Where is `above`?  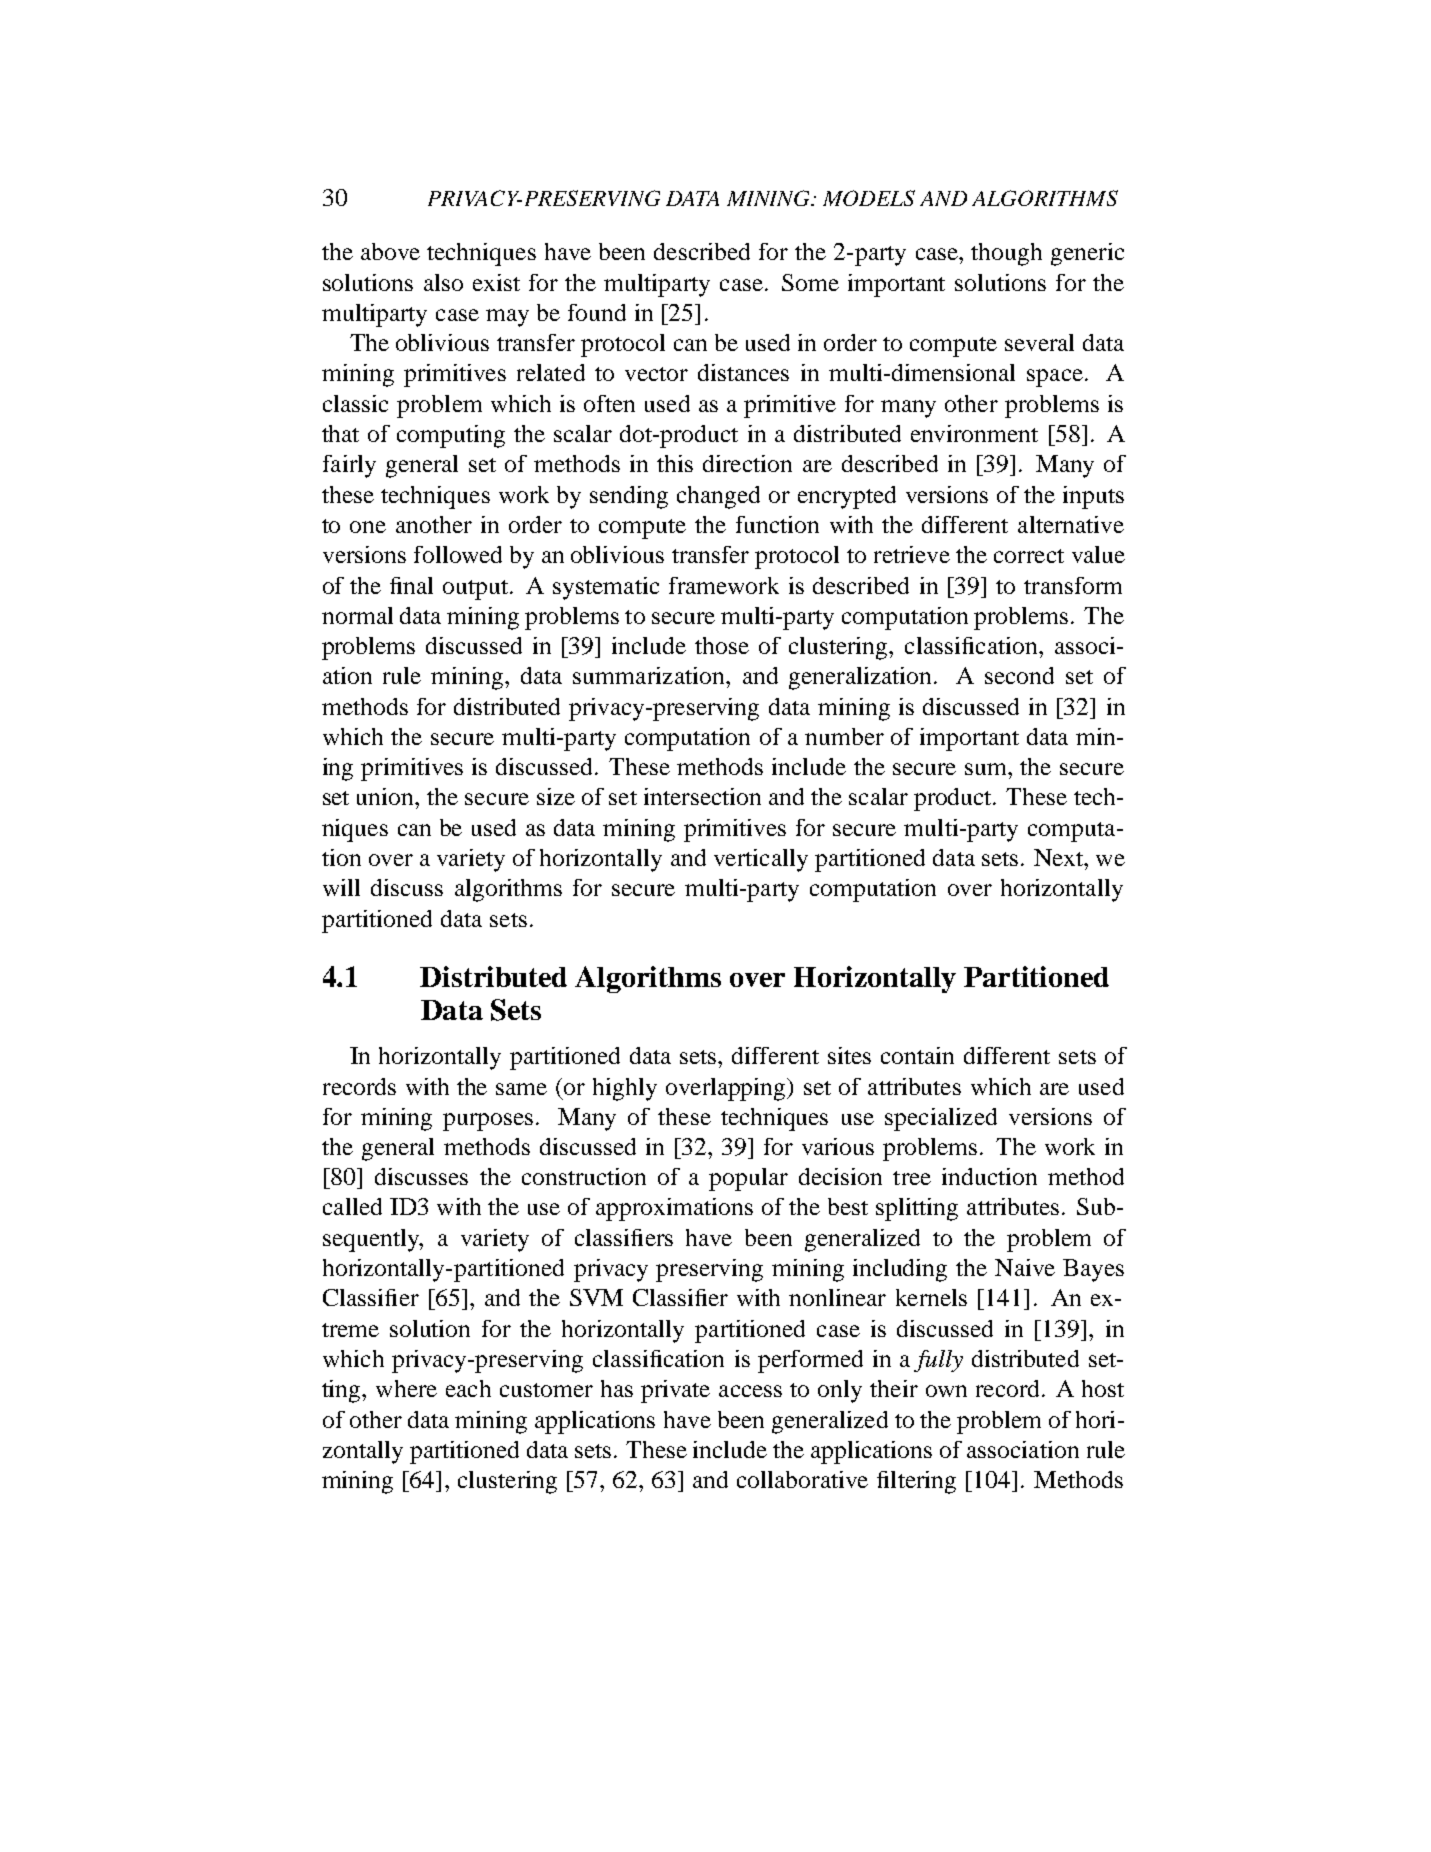 above is located at coordinates (390, 251).
